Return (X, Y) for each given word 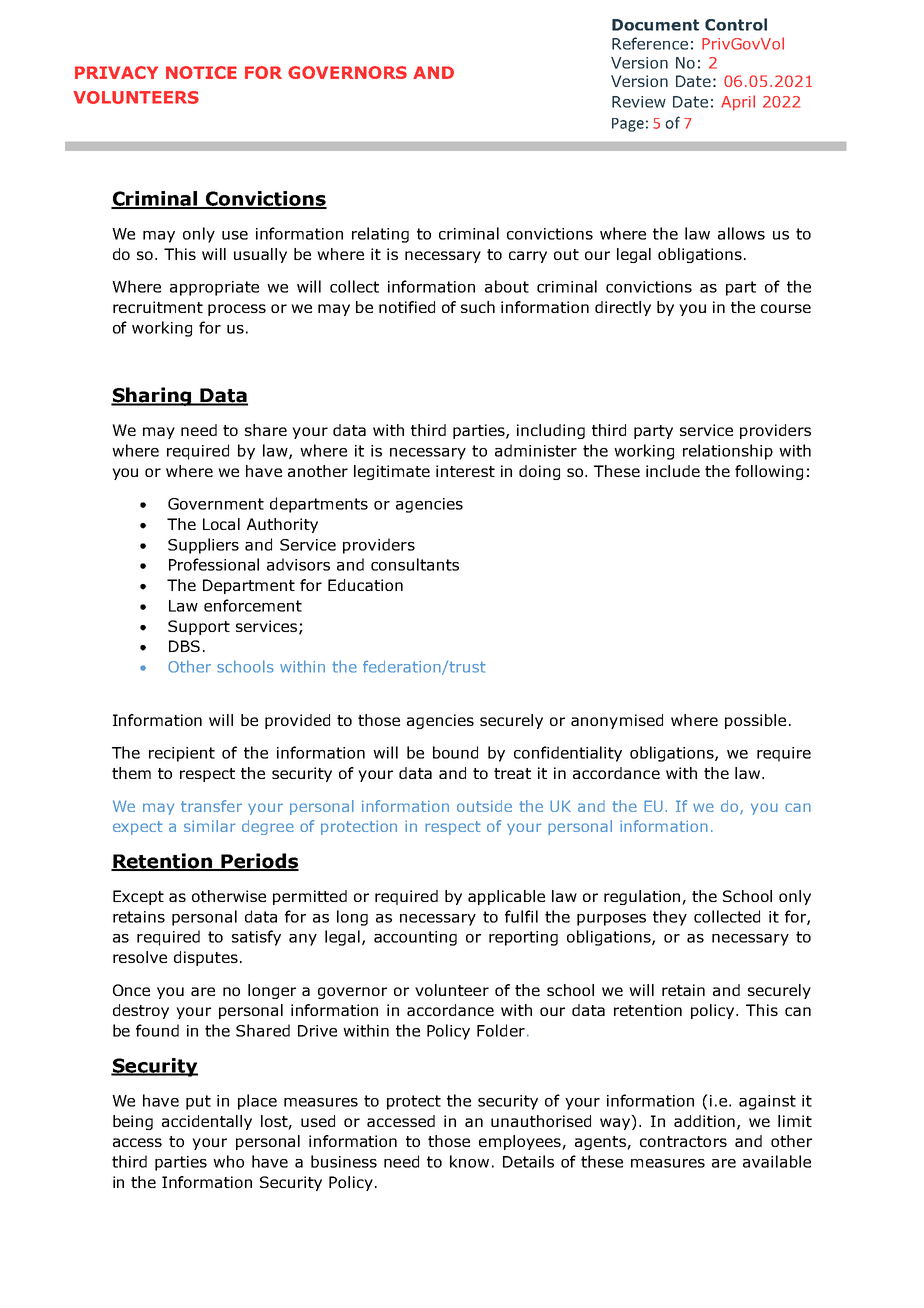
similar (210, 826)
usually (260, 255)
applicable (506, 897)
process (237, 310)
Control (736, 24)
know (469, 1161)
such (478, 307)
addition (706, 1122)
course (786, 308)
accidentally (207, 1122)
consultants (415, 564)
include (673, 471)
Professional (214, 564)
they (670, 918)
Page (628, 125)
